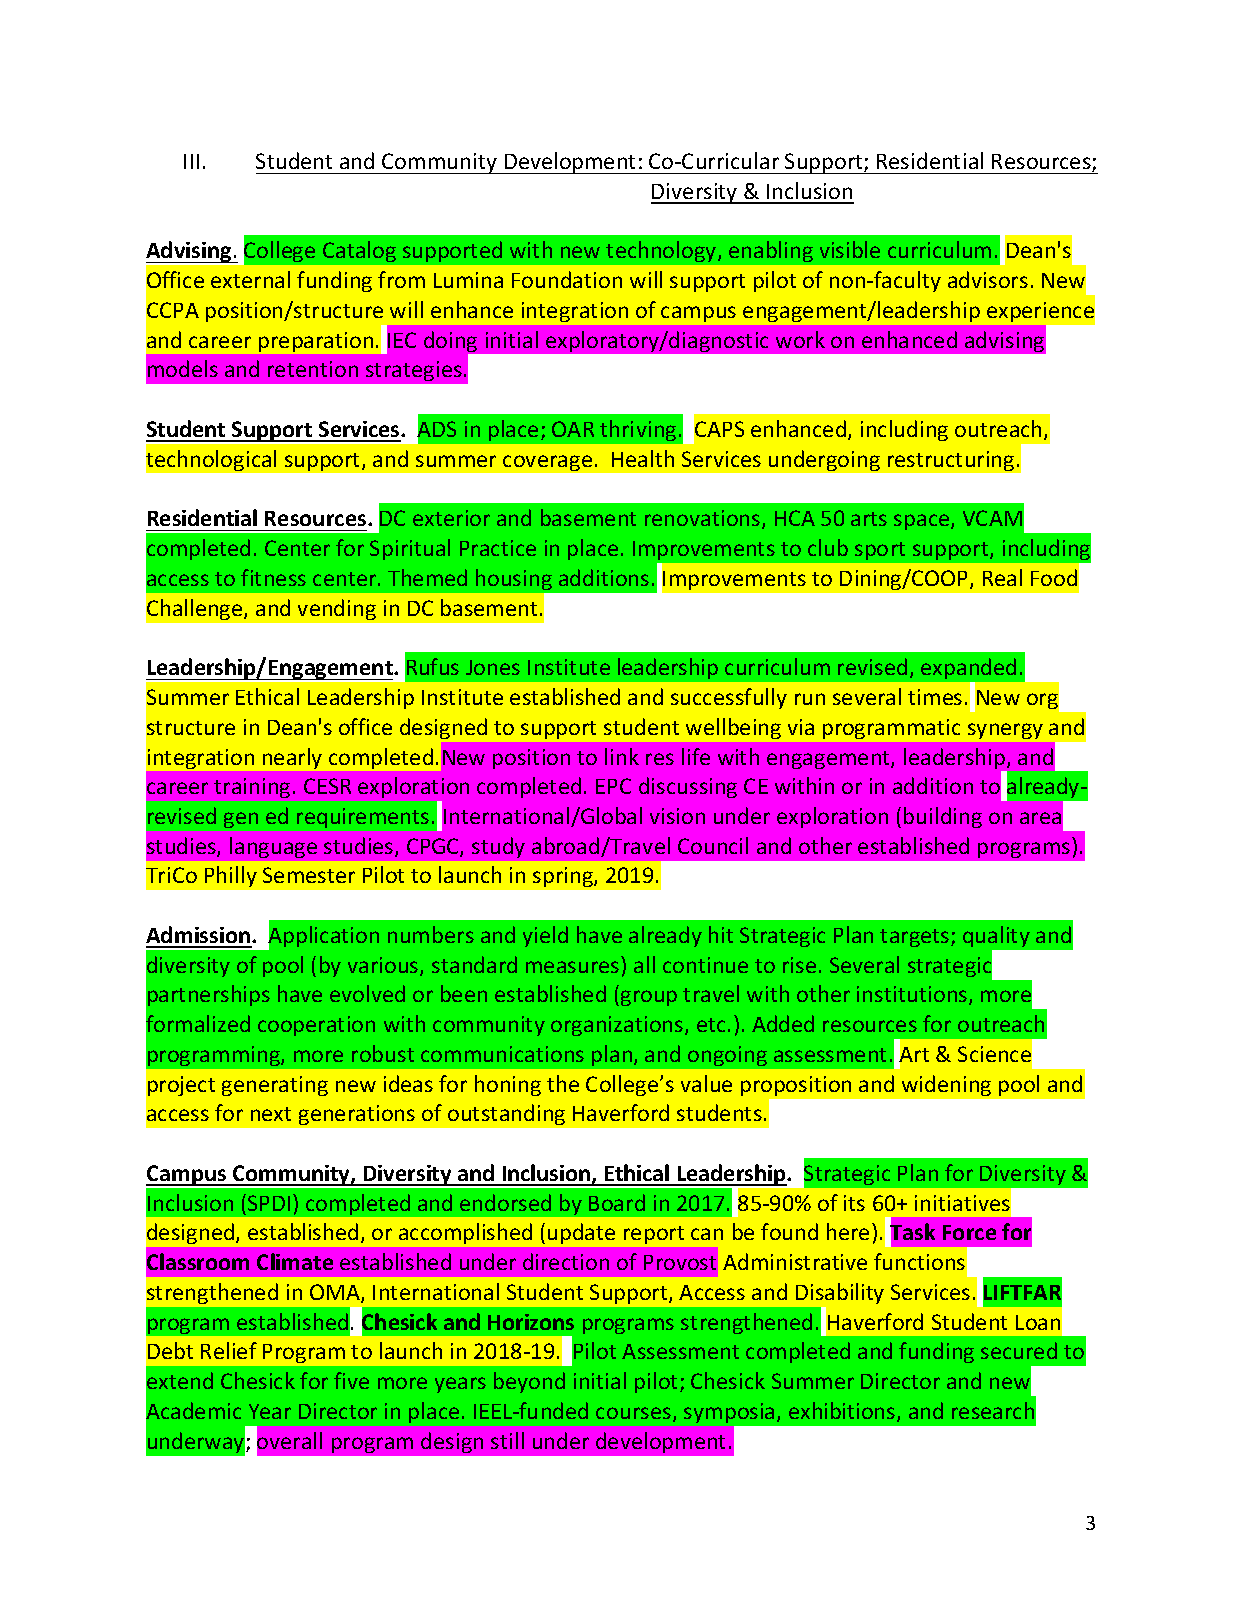  What do you see at coordinates (229, 1350) in the document?
I see `Relief` at bounding box center [229, 1350].
